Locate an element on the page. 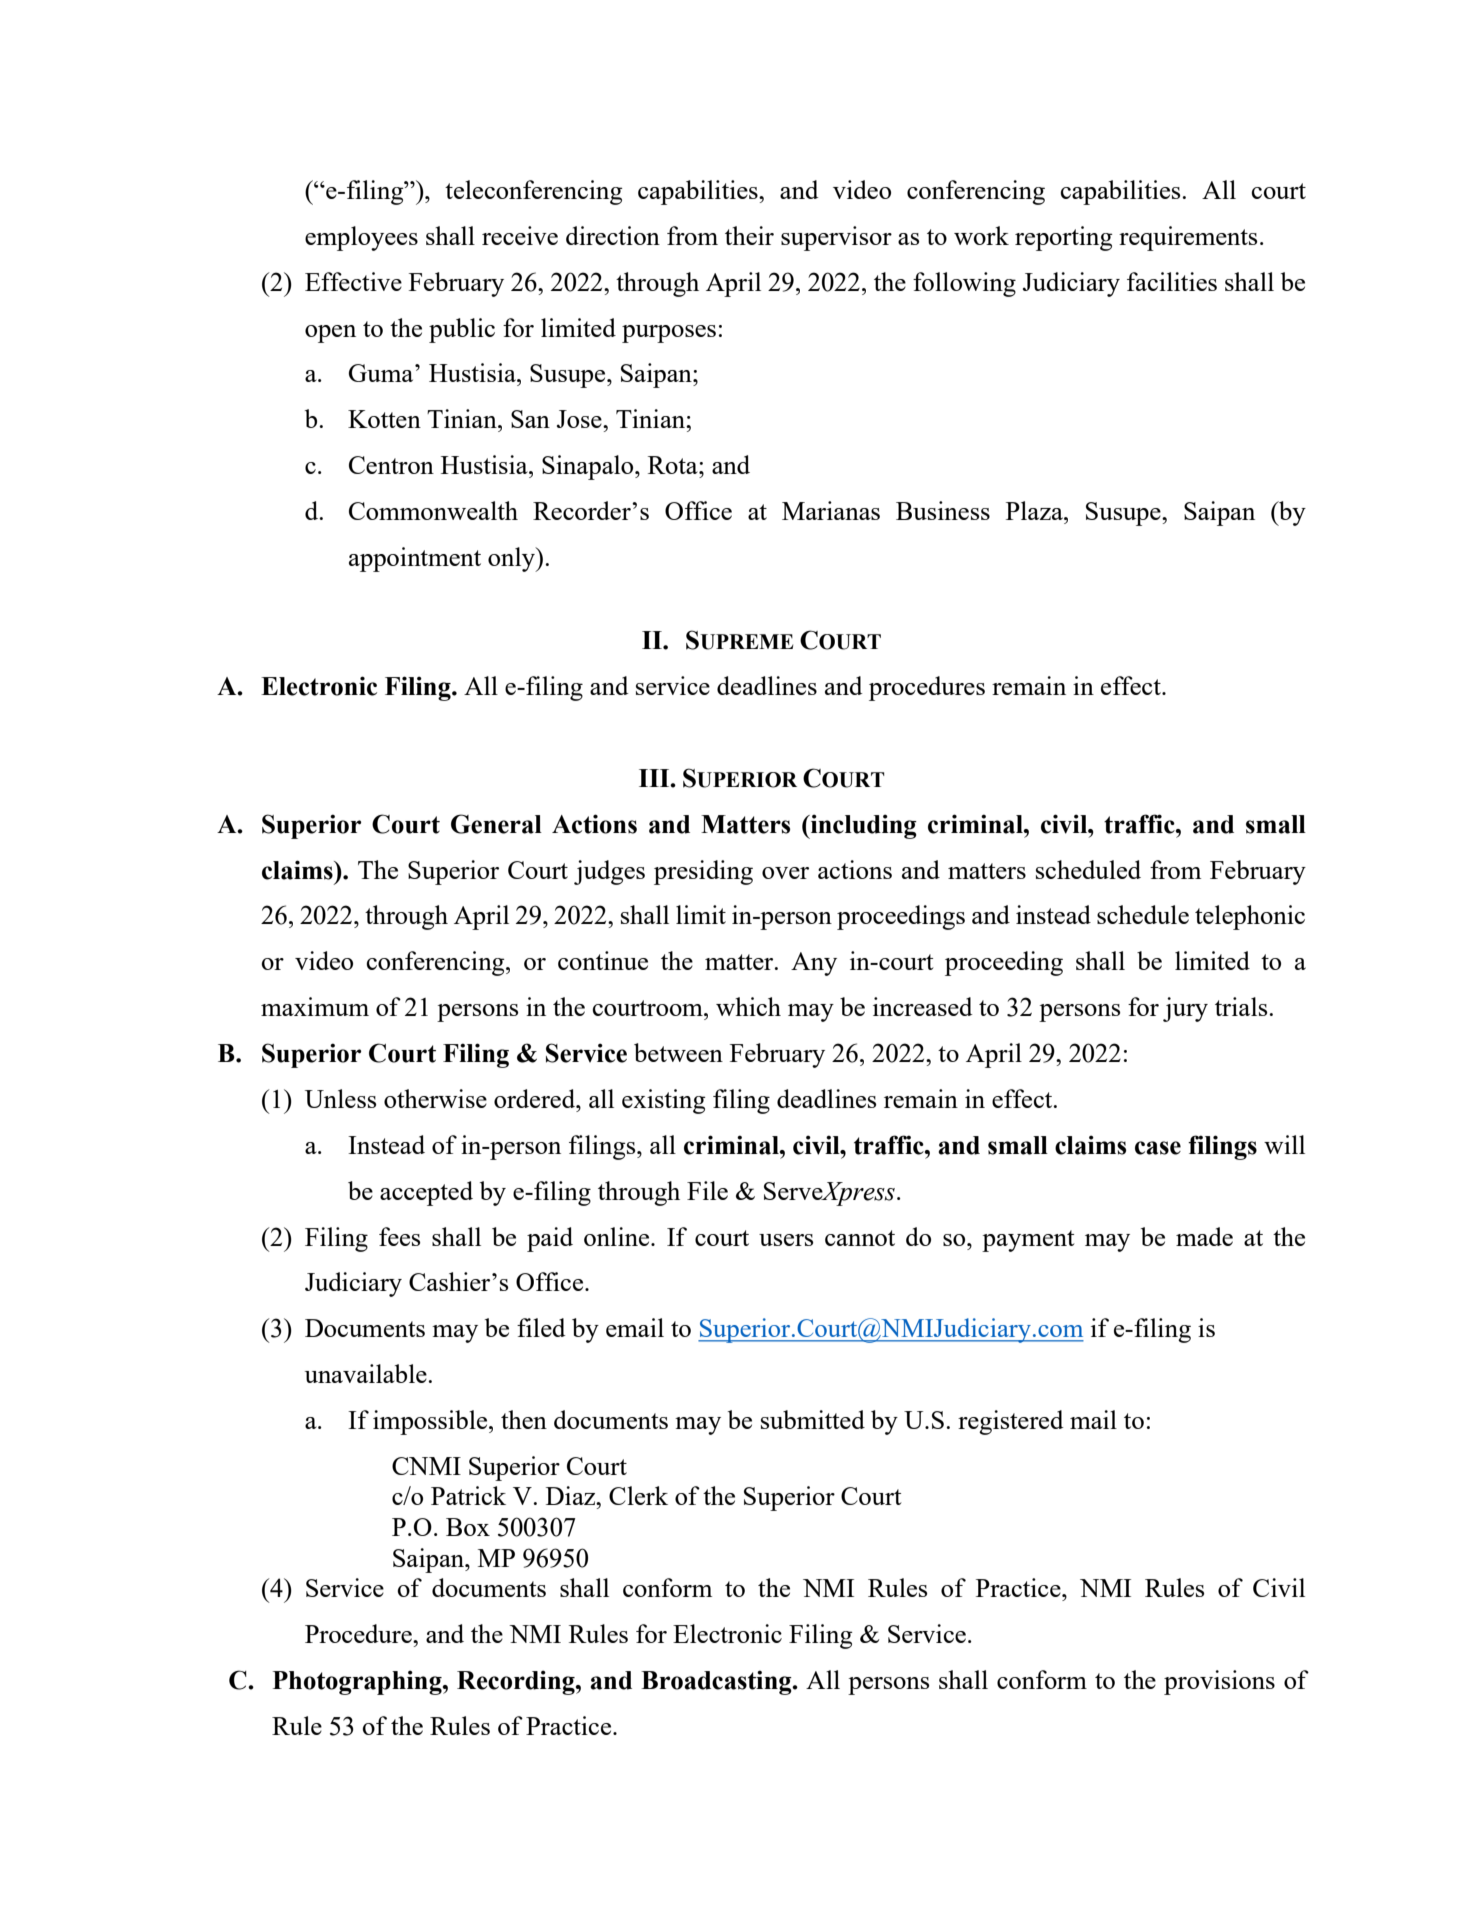 The height and width of the document is (1915, 1480). maximum is located at coordinates (315, 1006).
